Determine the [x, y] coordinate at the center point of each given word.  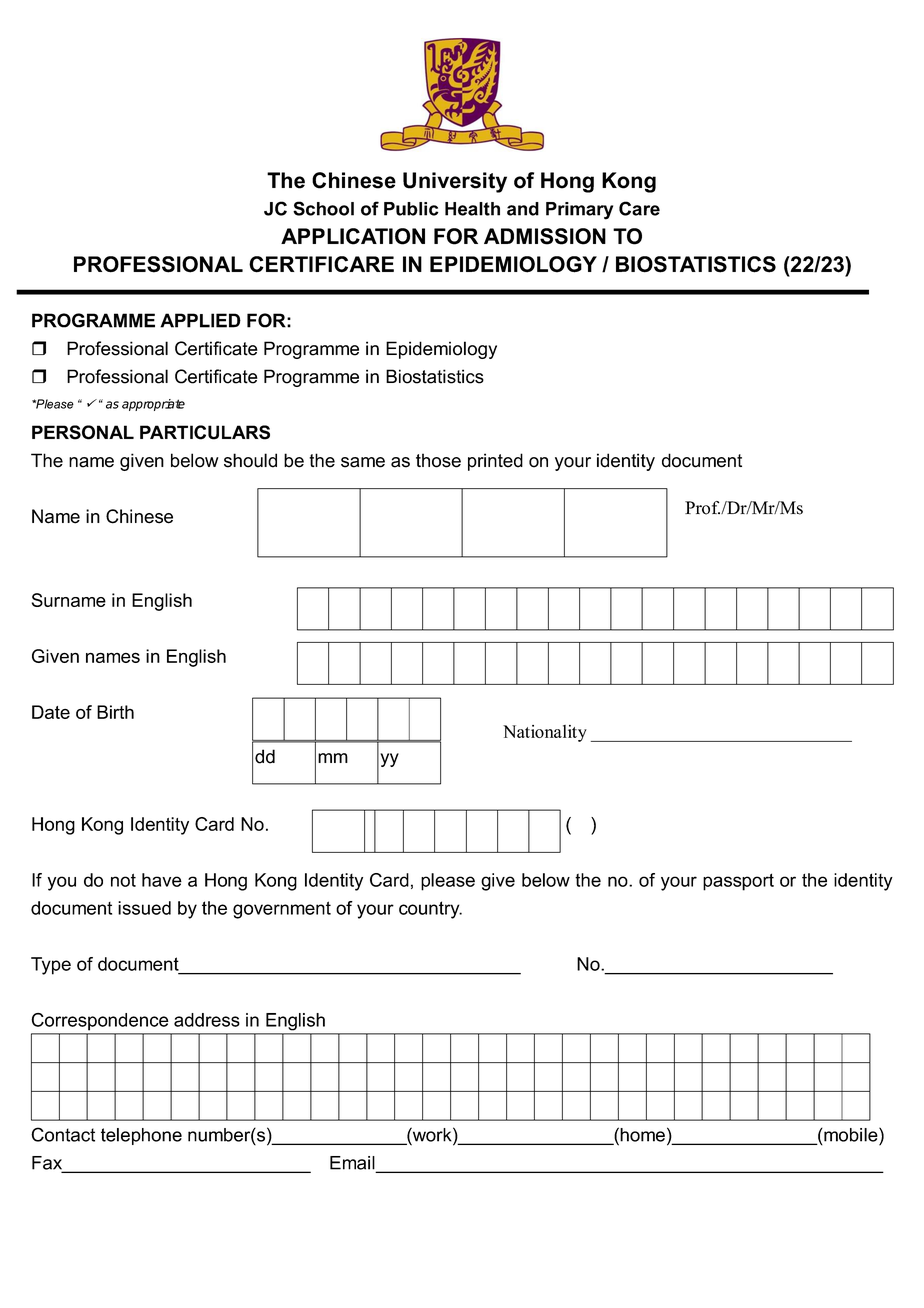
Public [411, 209]
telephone [141, 1136]
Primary [579, 211]
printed [495, 462]
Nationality [545, 733]
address [207, 1020]
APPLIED [200, 320]
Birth [115, 712]
